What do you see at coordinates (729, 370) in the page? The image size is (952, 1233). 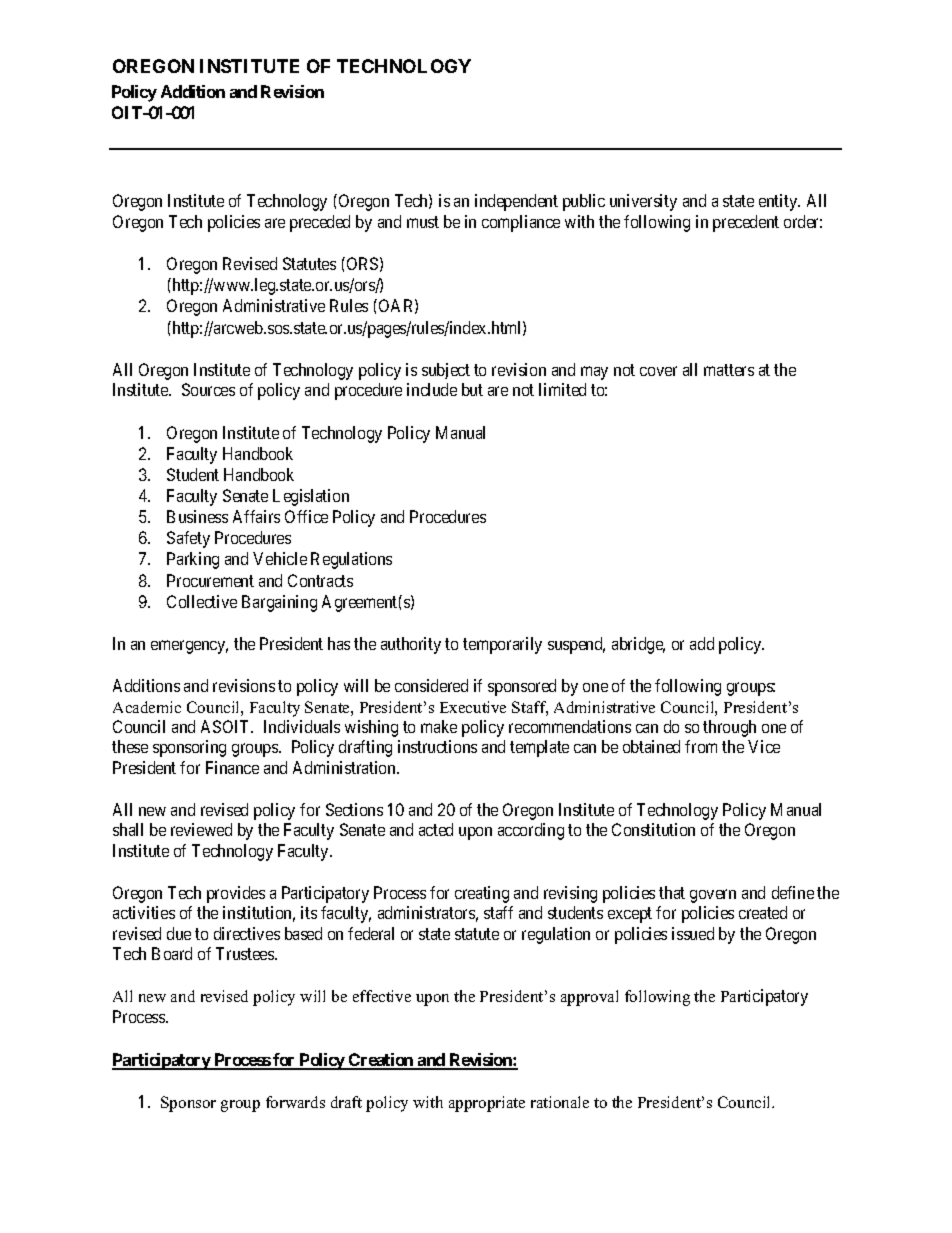 I see `matters` at bounding box center [729, 370].
